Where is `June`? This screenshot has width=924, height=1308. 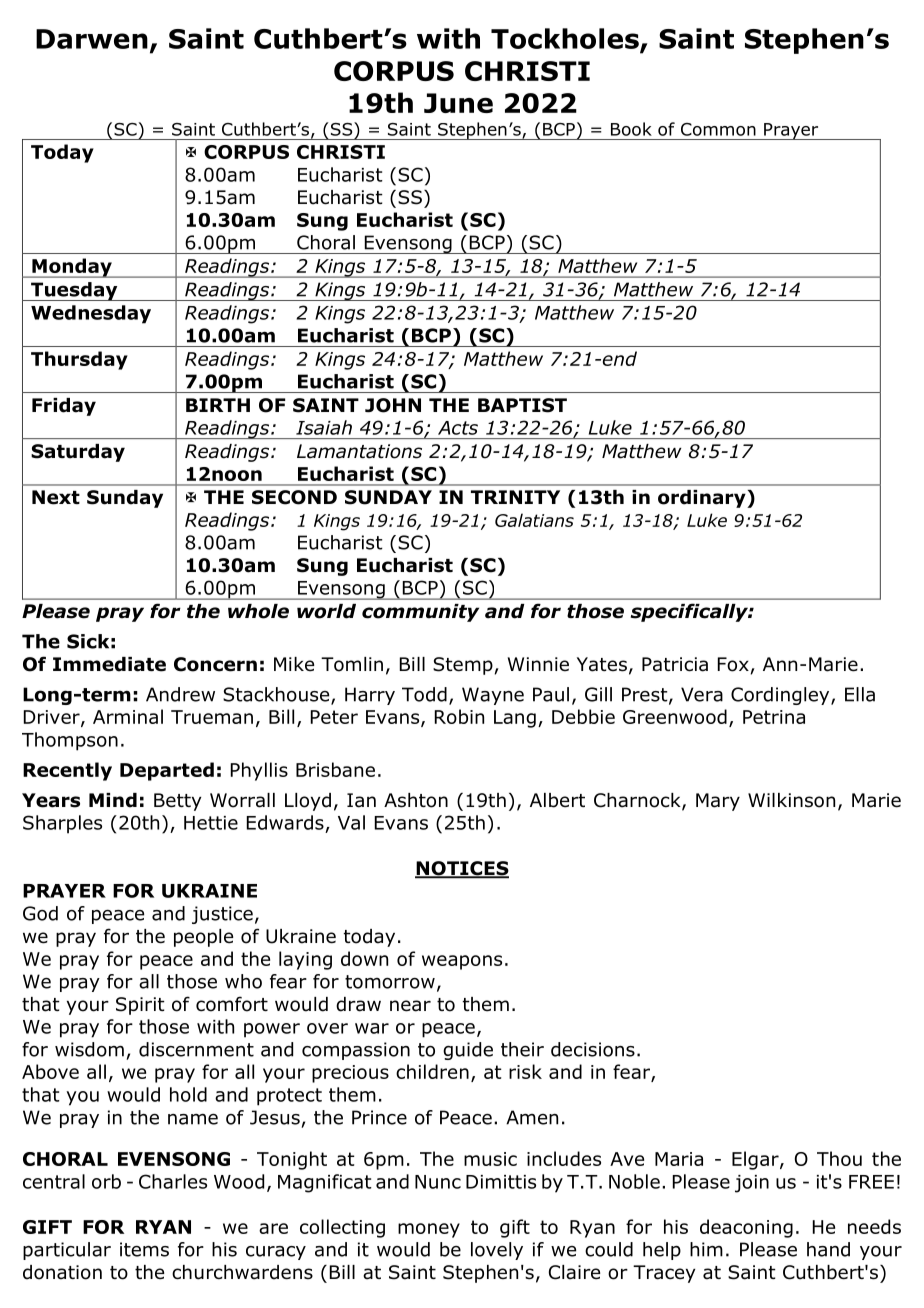
June is located at coordinates (458, 103).
